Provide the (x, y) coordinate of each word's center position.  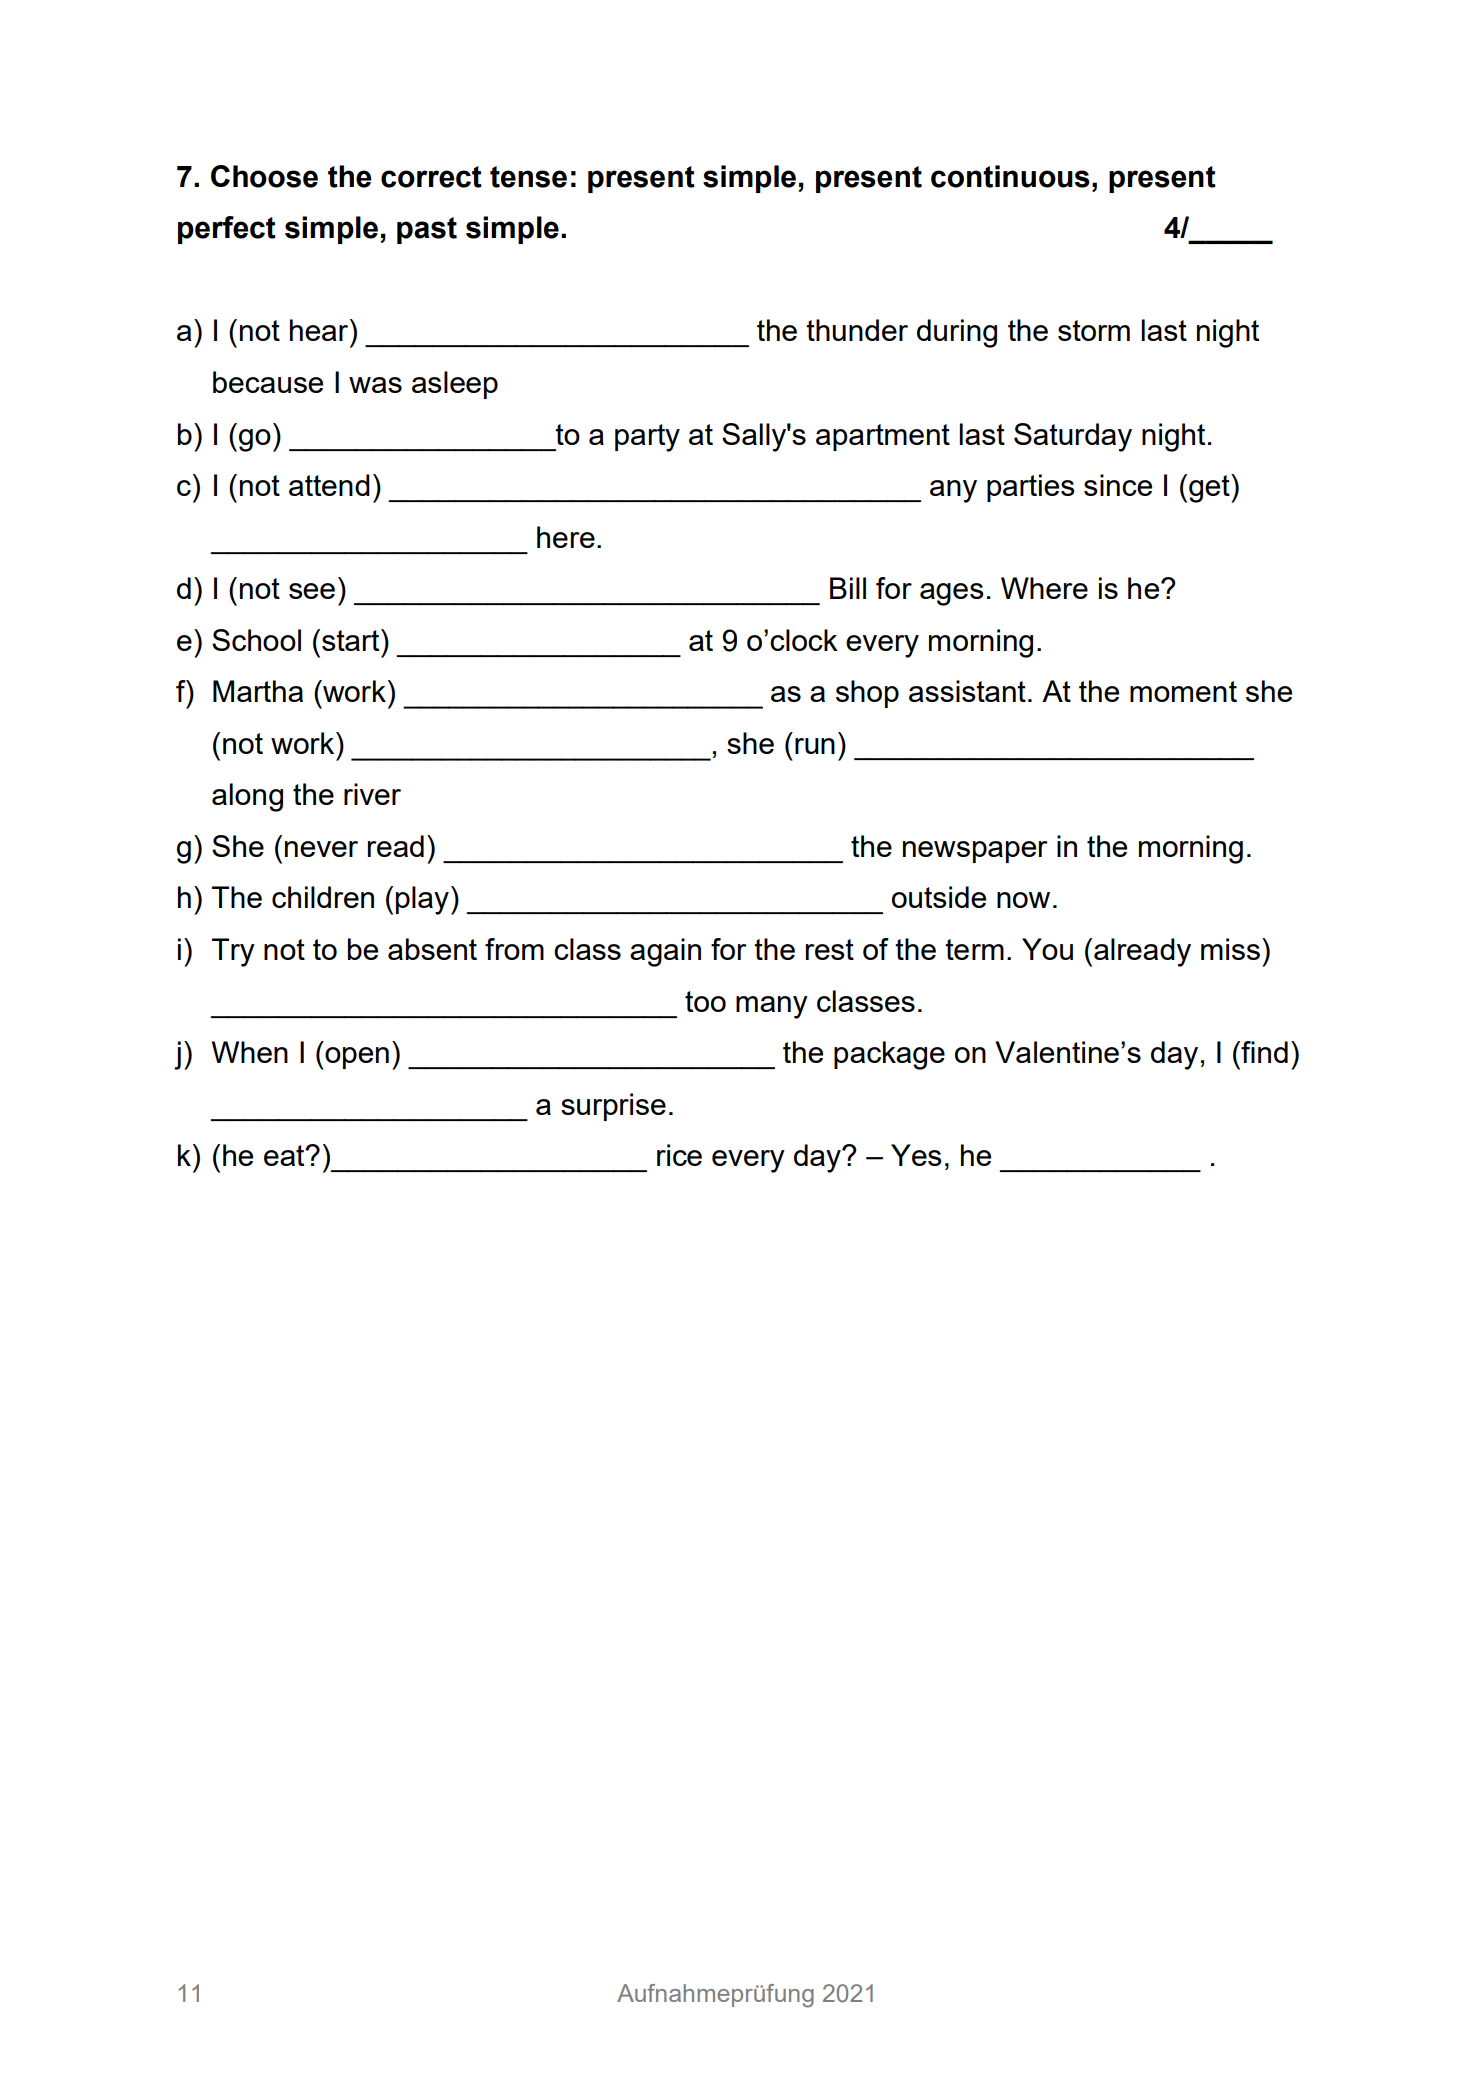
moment (1183, 691)
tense (528, 177)
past (427, 230)
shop (867, 694)
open (356, 1058)
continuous (1010, 176)
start (352, 640)
